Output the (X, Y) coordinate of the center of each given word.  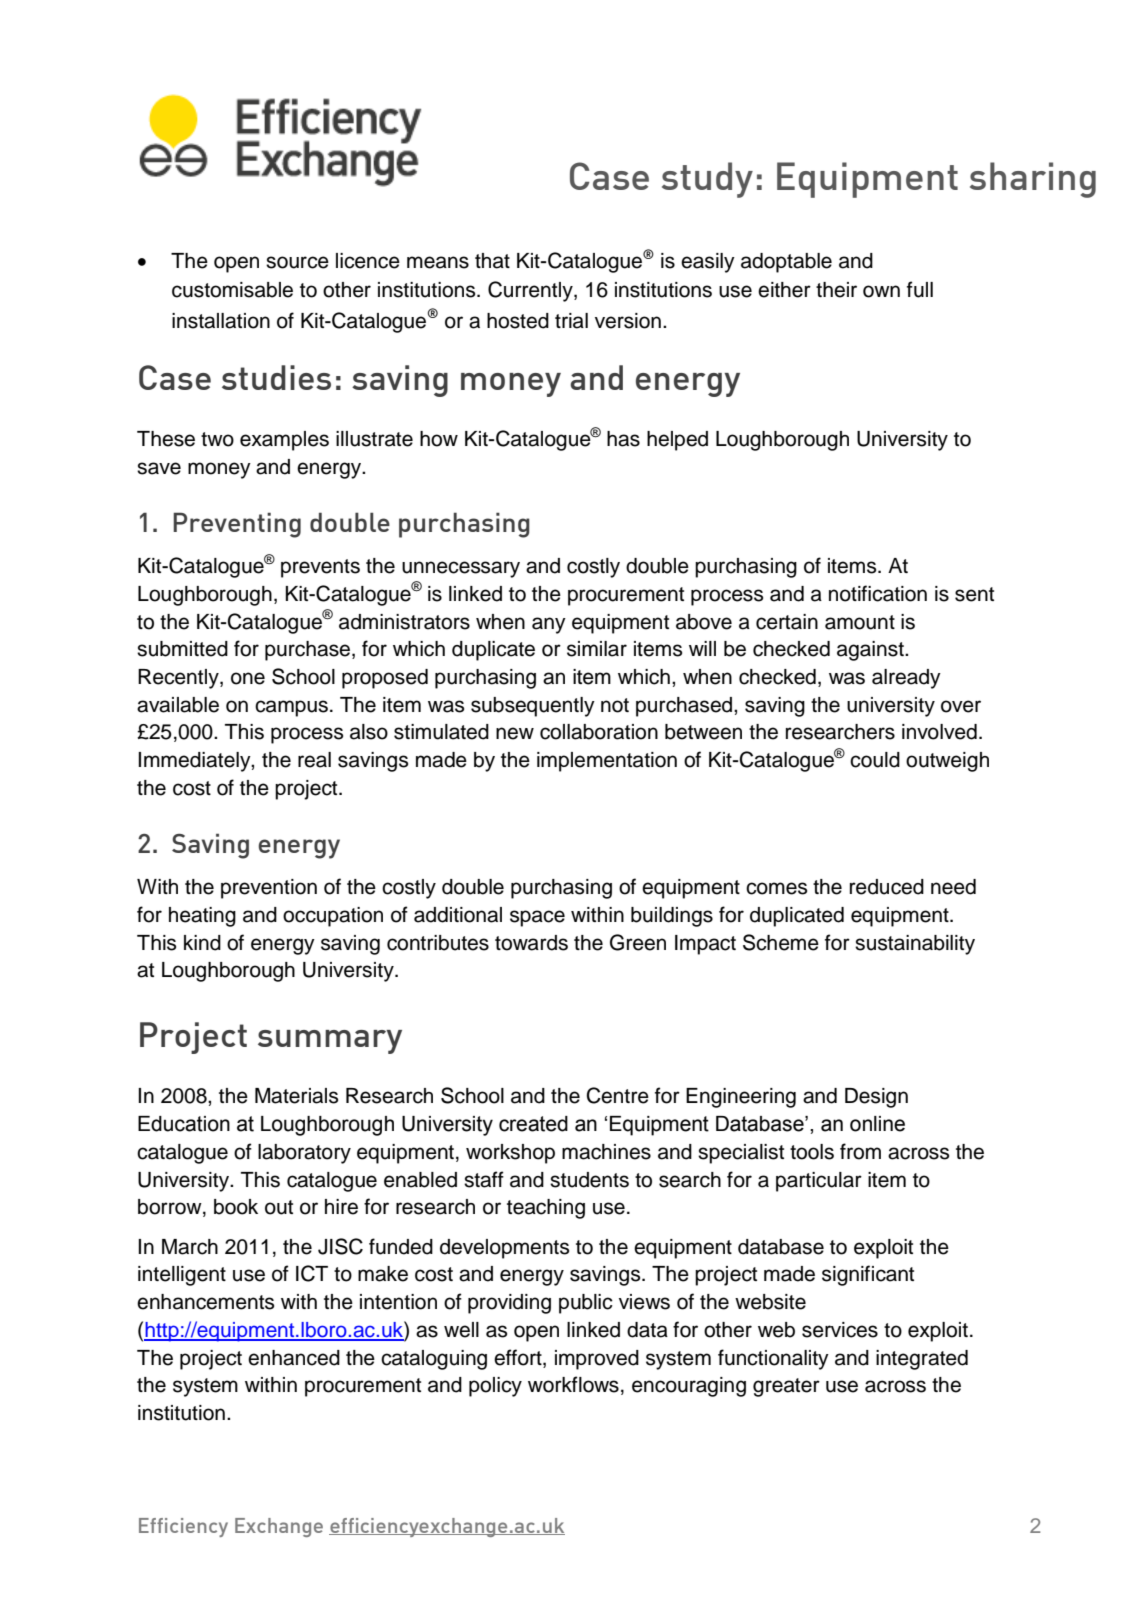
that (492, 261)
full (920, 289)
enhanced (294, 1358)
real (314, 760)
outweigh (947, 762)
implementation (607, 762)
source (297, 262)
